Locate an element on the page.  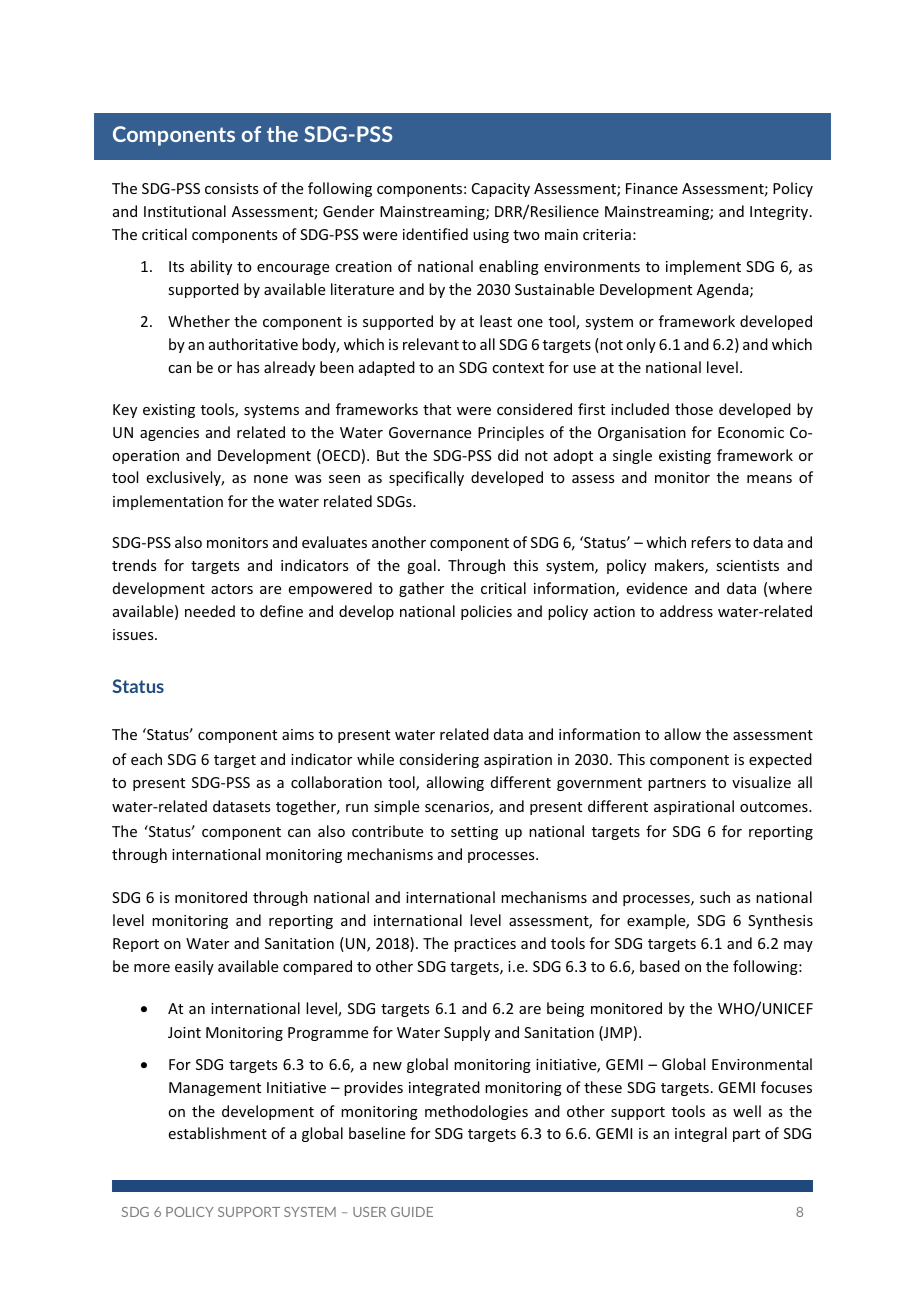
easily is located at coordinates (194, 967).
